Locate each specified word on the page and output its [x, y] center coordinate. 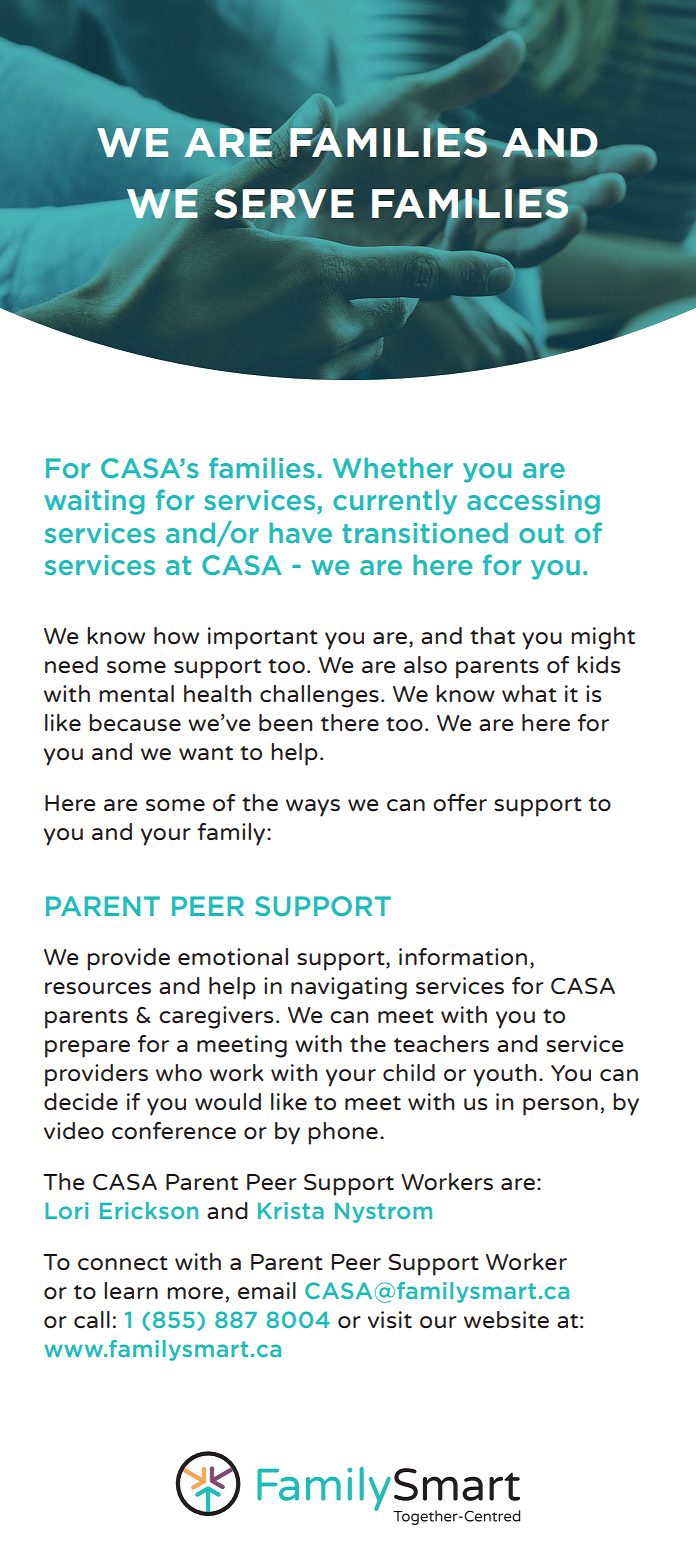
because [135, 722]
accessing [533, 502]
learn [131, 1290]
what [529, 693]
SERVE [284, 203]
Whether [393, 468]
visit [390, 1319]
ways [313, 808]
